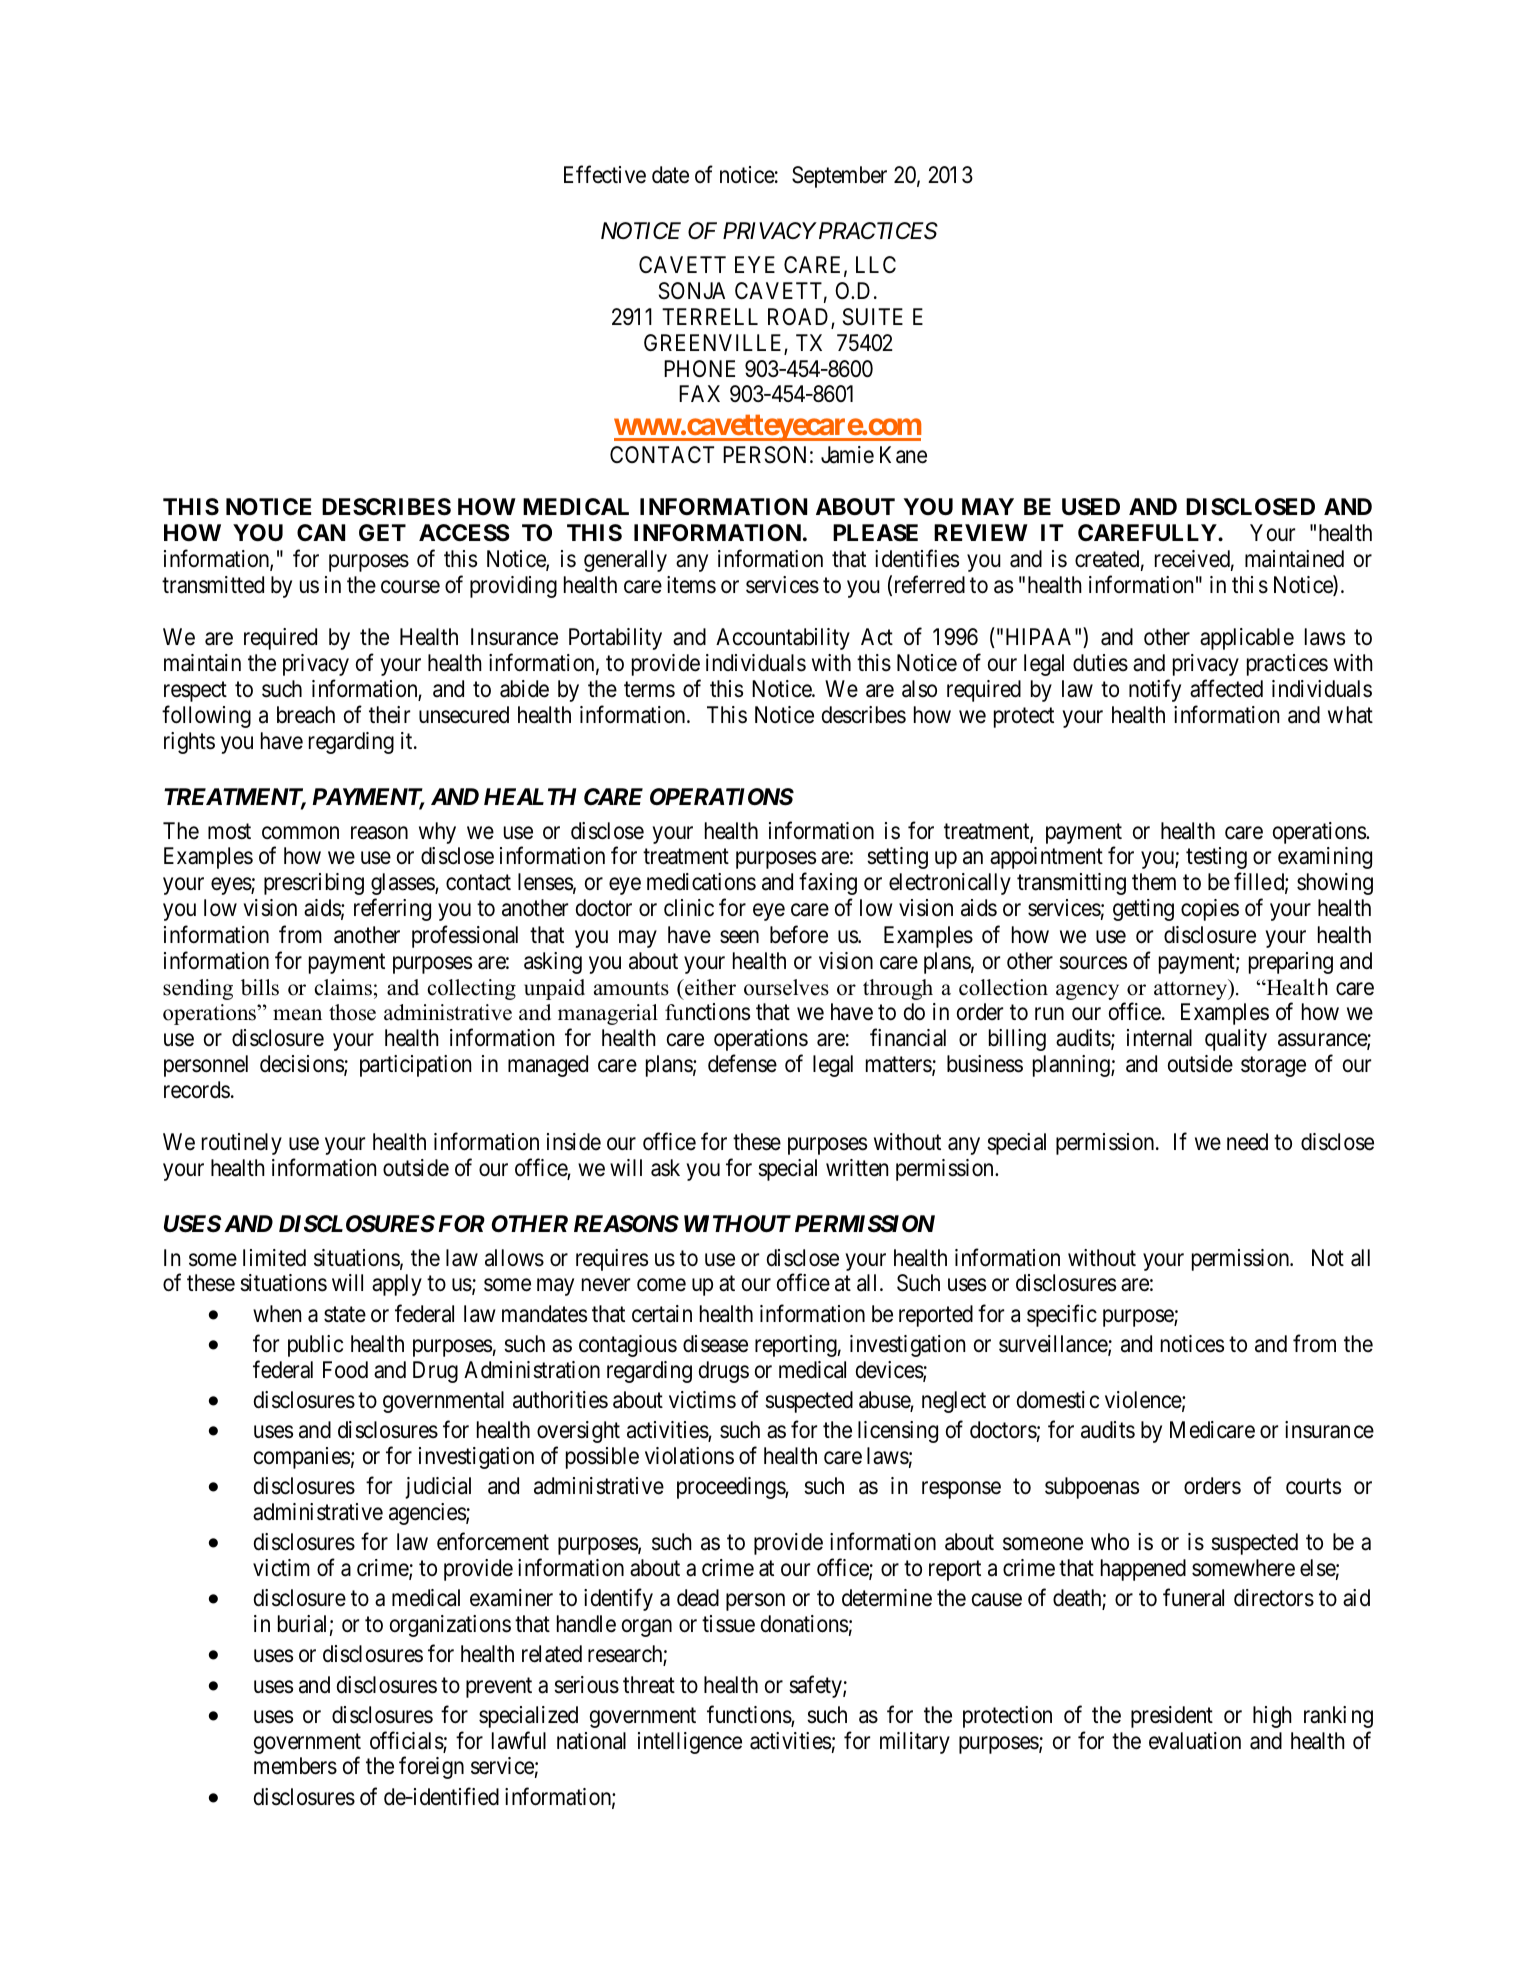  Describe the element at coordinates (1247, 1142) in the page. I see `need` at that location.
